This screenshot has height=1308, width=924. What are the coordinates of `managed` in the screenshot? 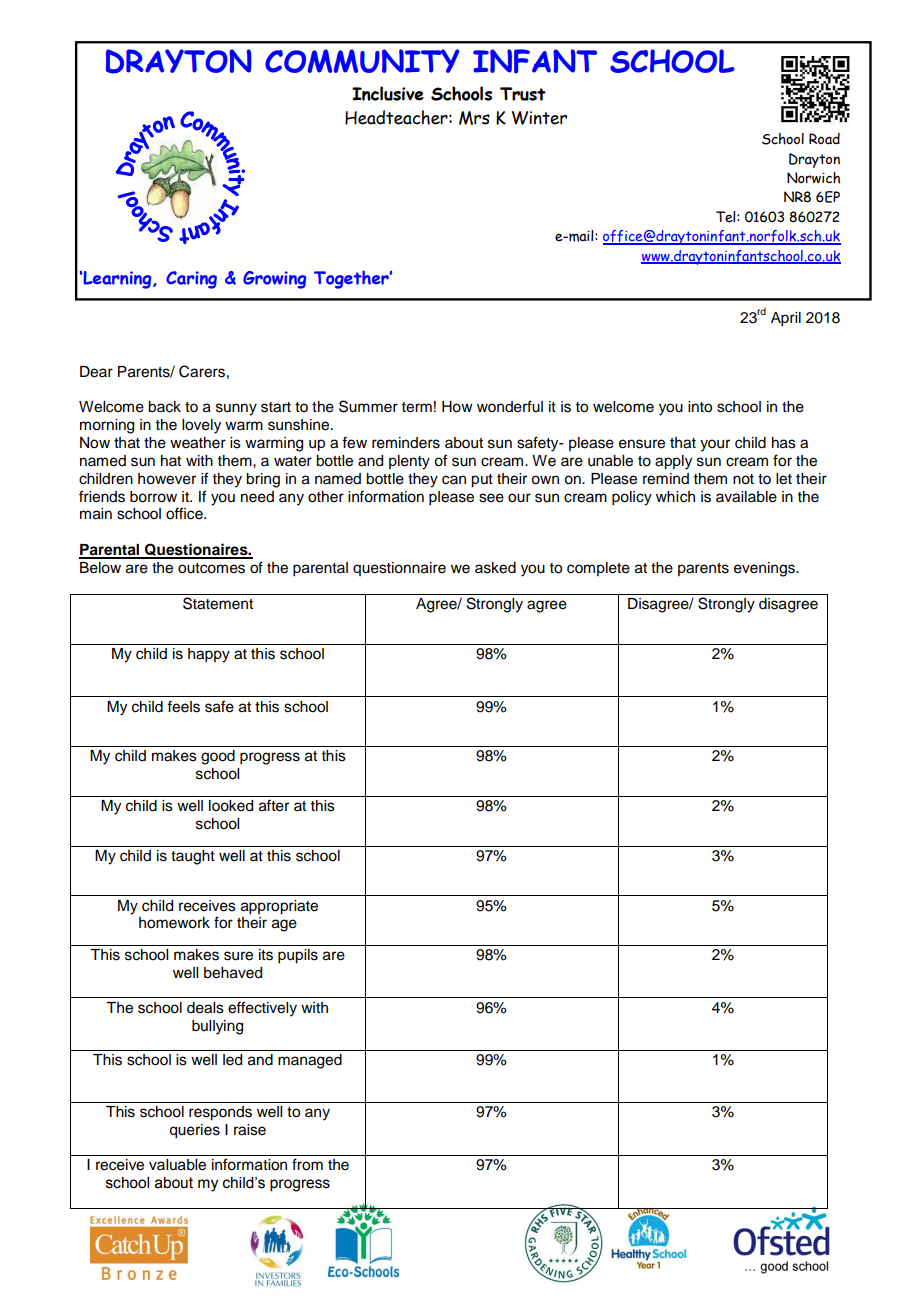 It's located at (310, 1061).
